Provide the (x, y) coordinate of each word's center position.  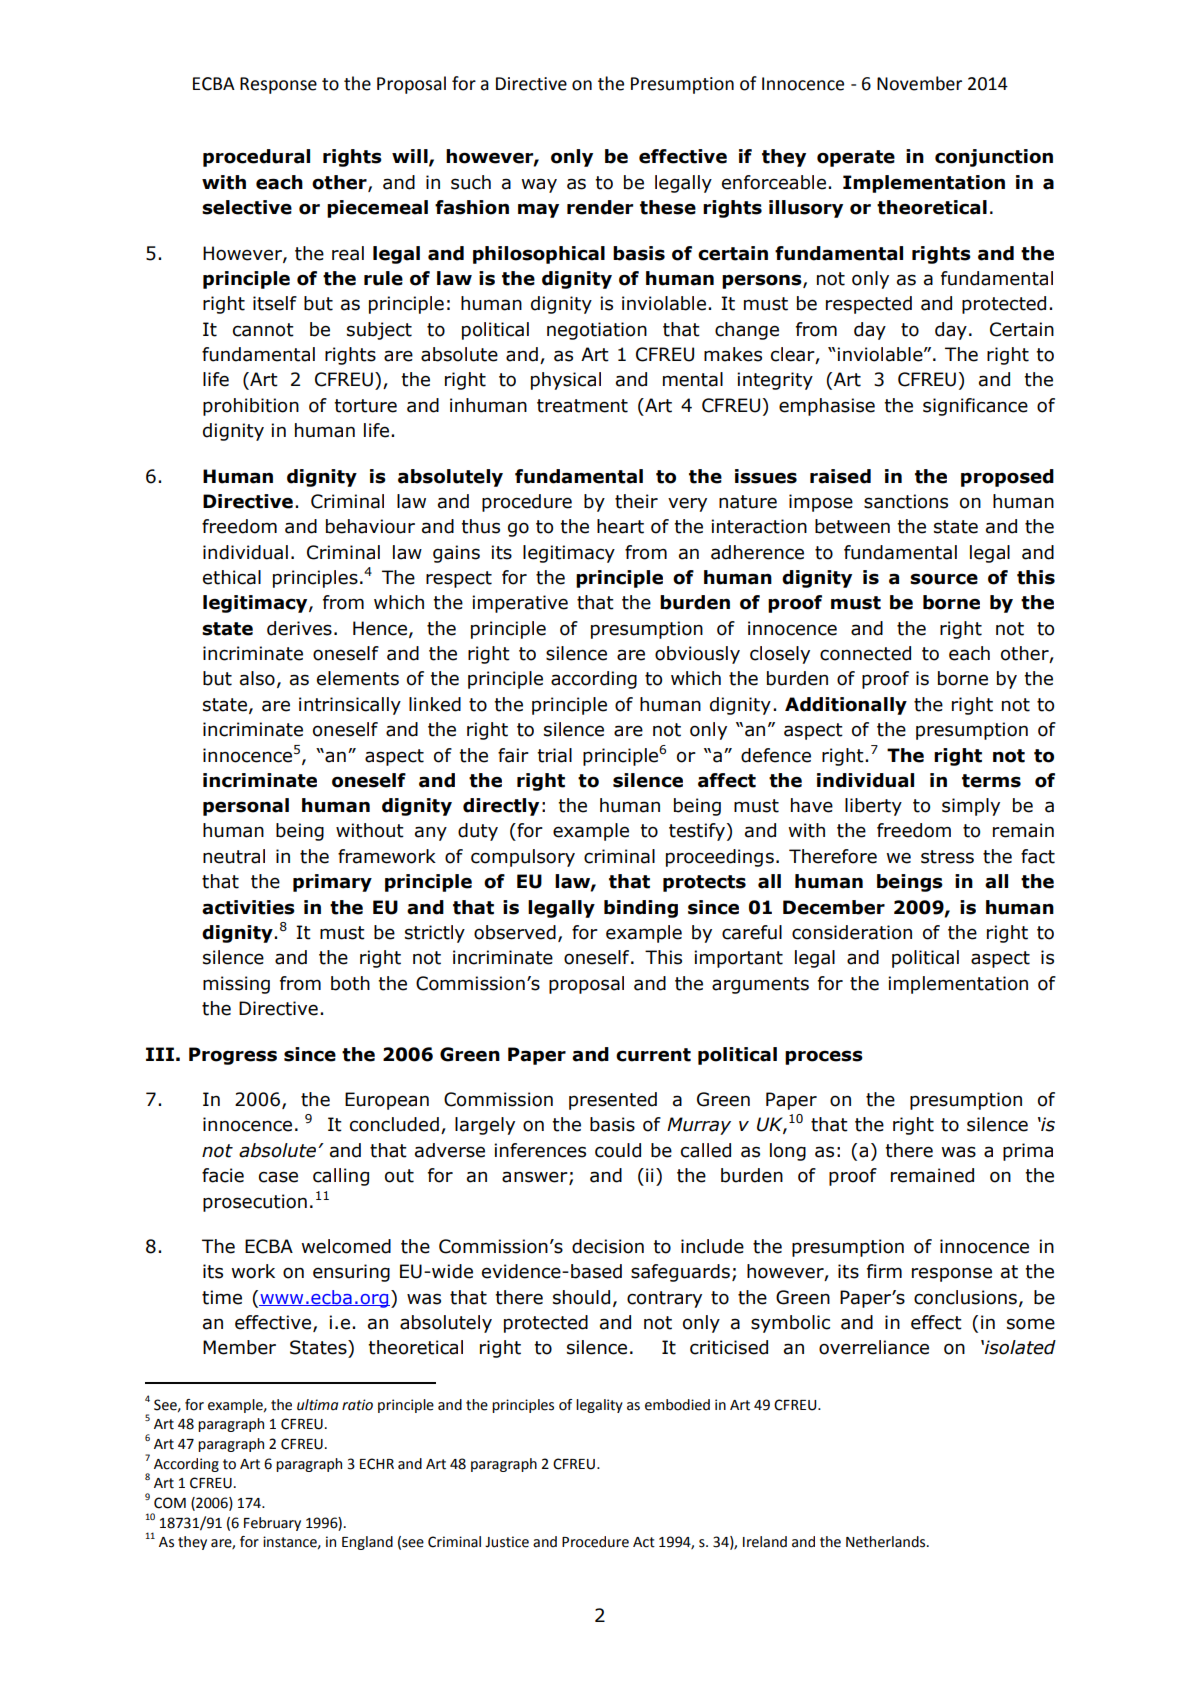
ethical (232, 577)
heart (620, 526)
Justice (507, 1542)
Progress (233, 1056)
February (272, 1524)
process (824, 1057)
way (539, 185)
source (944, 579)
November (919, 83)
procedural (256, 158)
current (653, 1055)
